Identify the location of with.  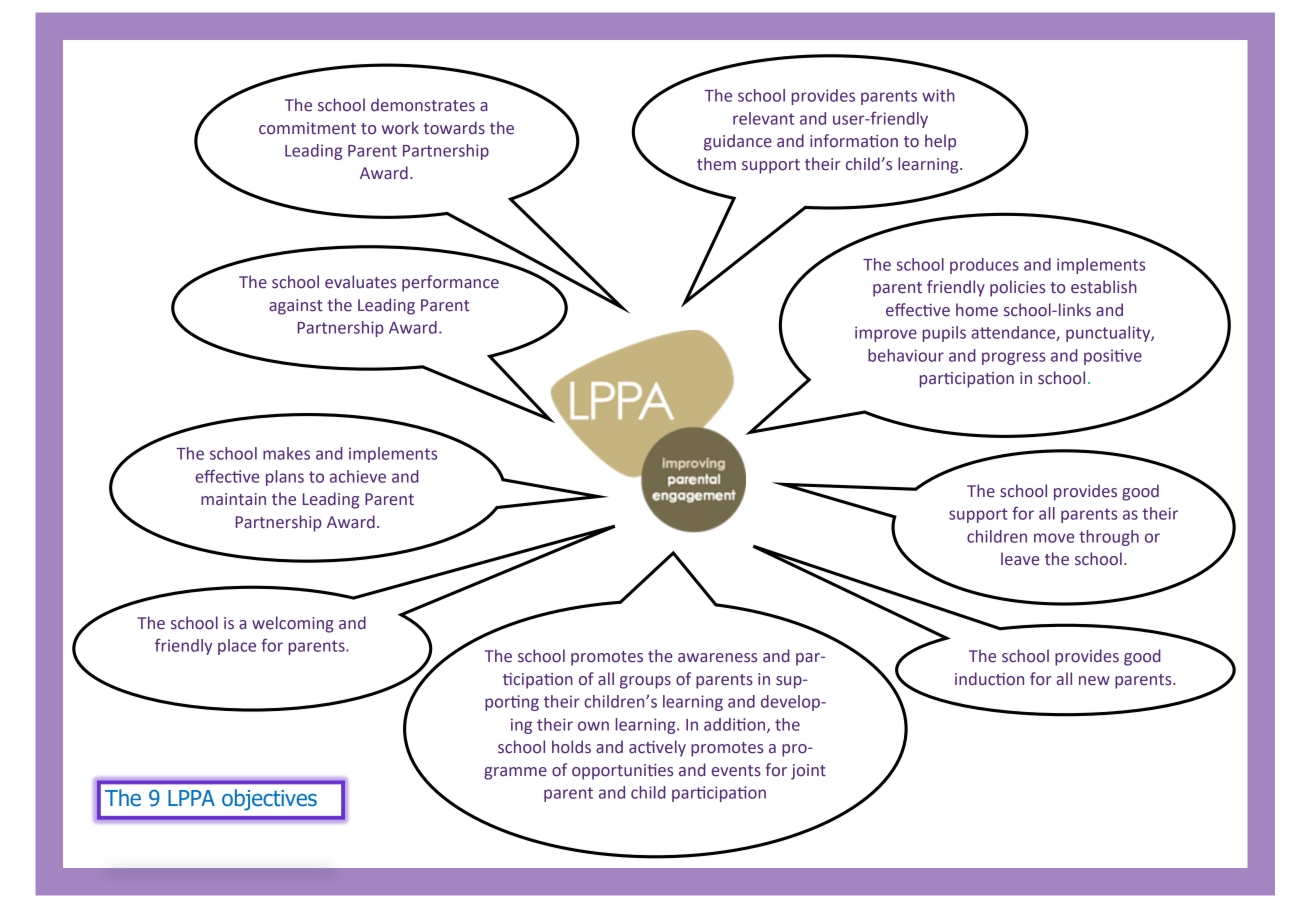
(938, 95).
